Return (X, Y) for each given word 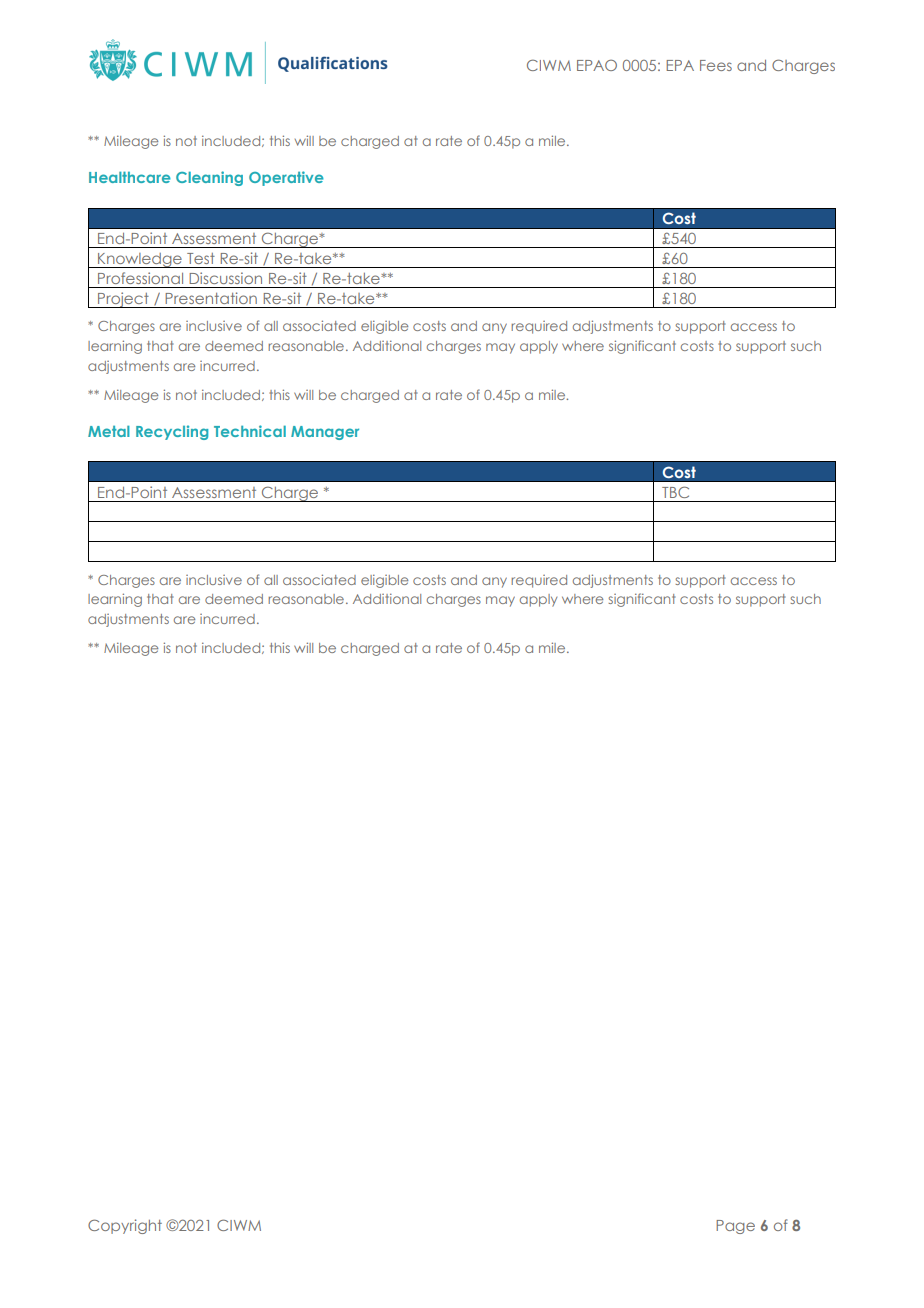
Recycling (172, 432)
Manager (325, 433)
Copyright (125, 1226)
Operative (286, 178)
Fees (716, 65)
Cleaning (209, 178)
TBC (675, 492)
